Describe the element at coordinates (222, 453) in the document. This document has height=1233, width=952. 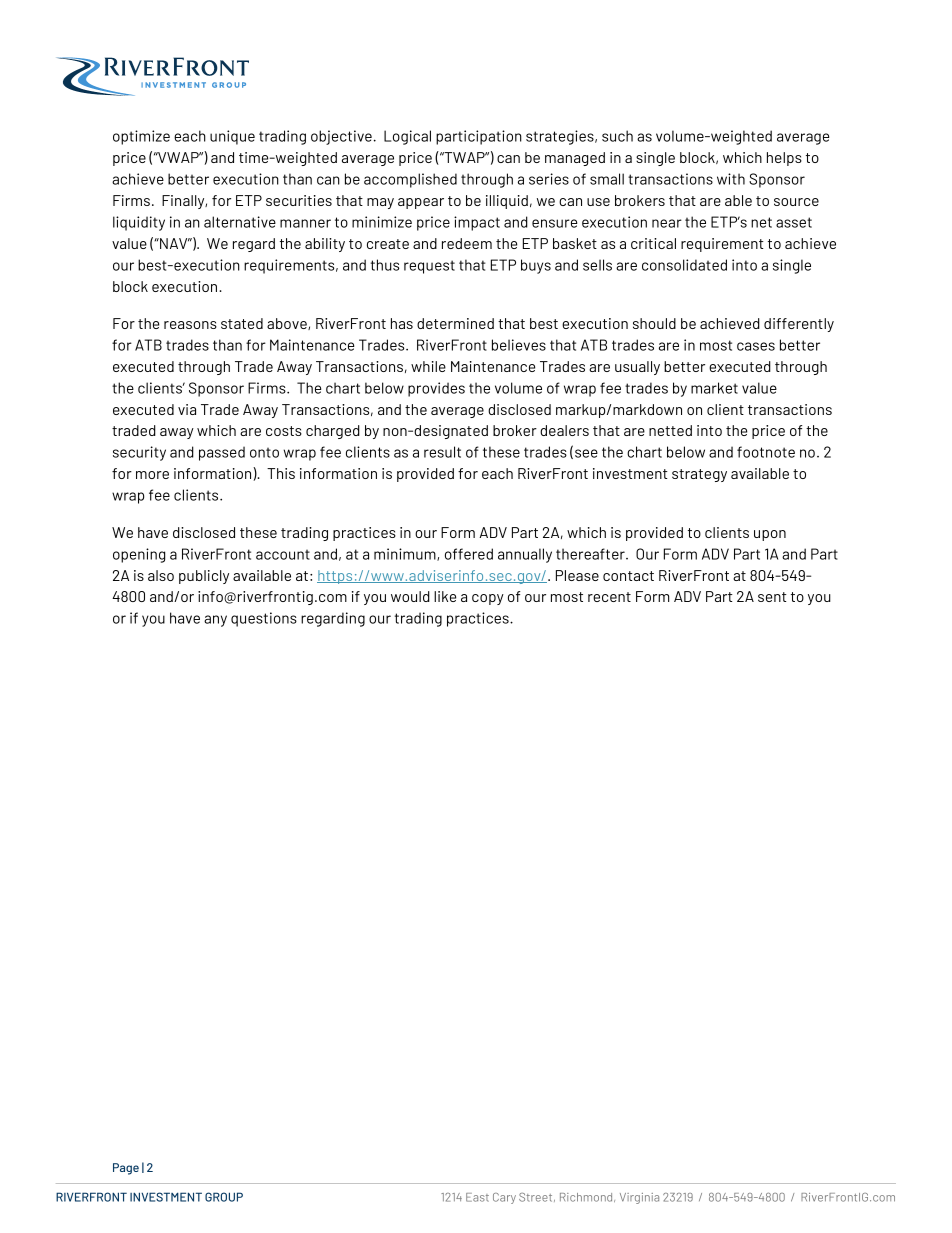
I see `passed` at that location.
